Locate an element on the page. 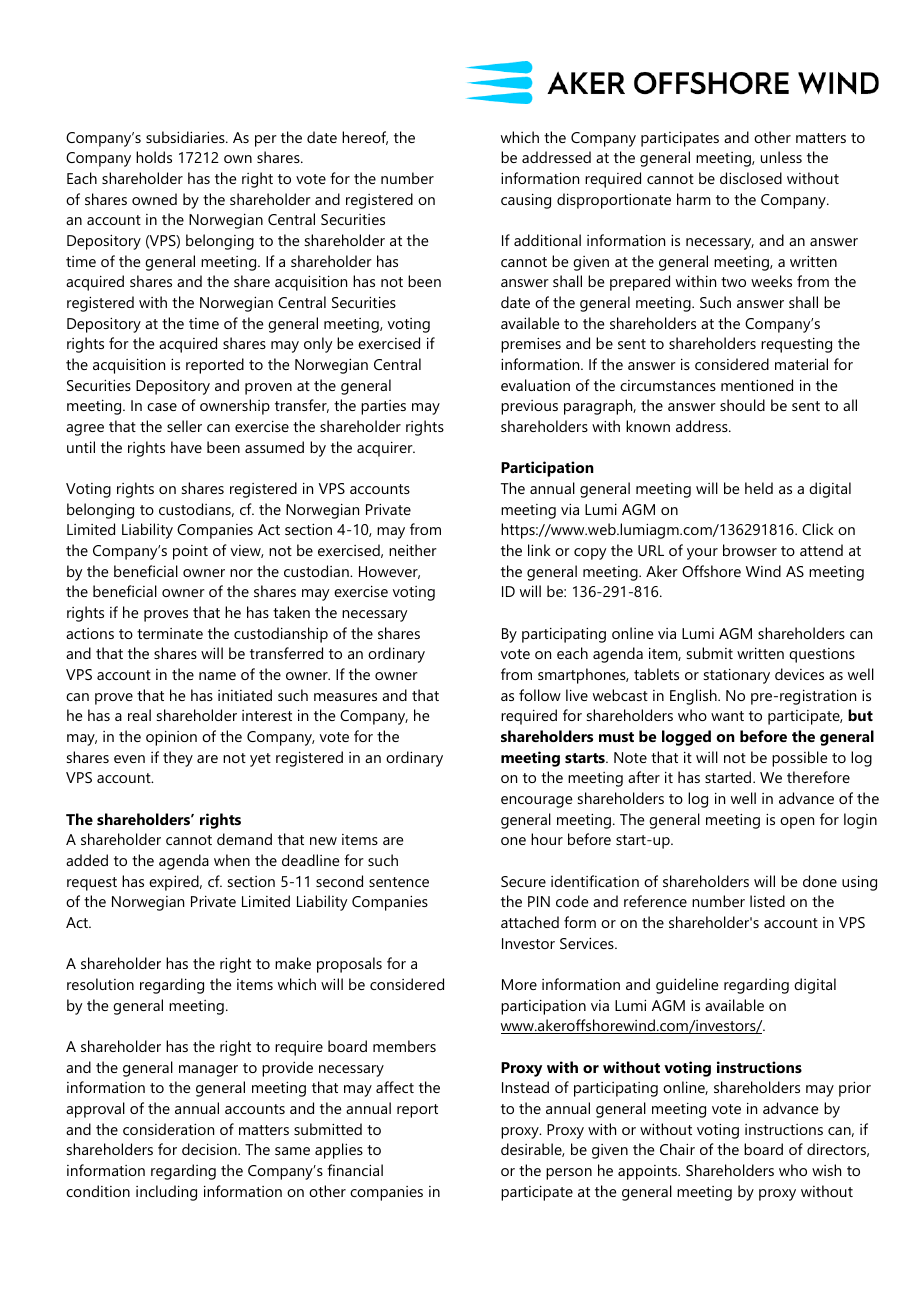 Image resolution: width=924 pixels, height=1308 pixels. stationary is located at coordinates (737, 676).
